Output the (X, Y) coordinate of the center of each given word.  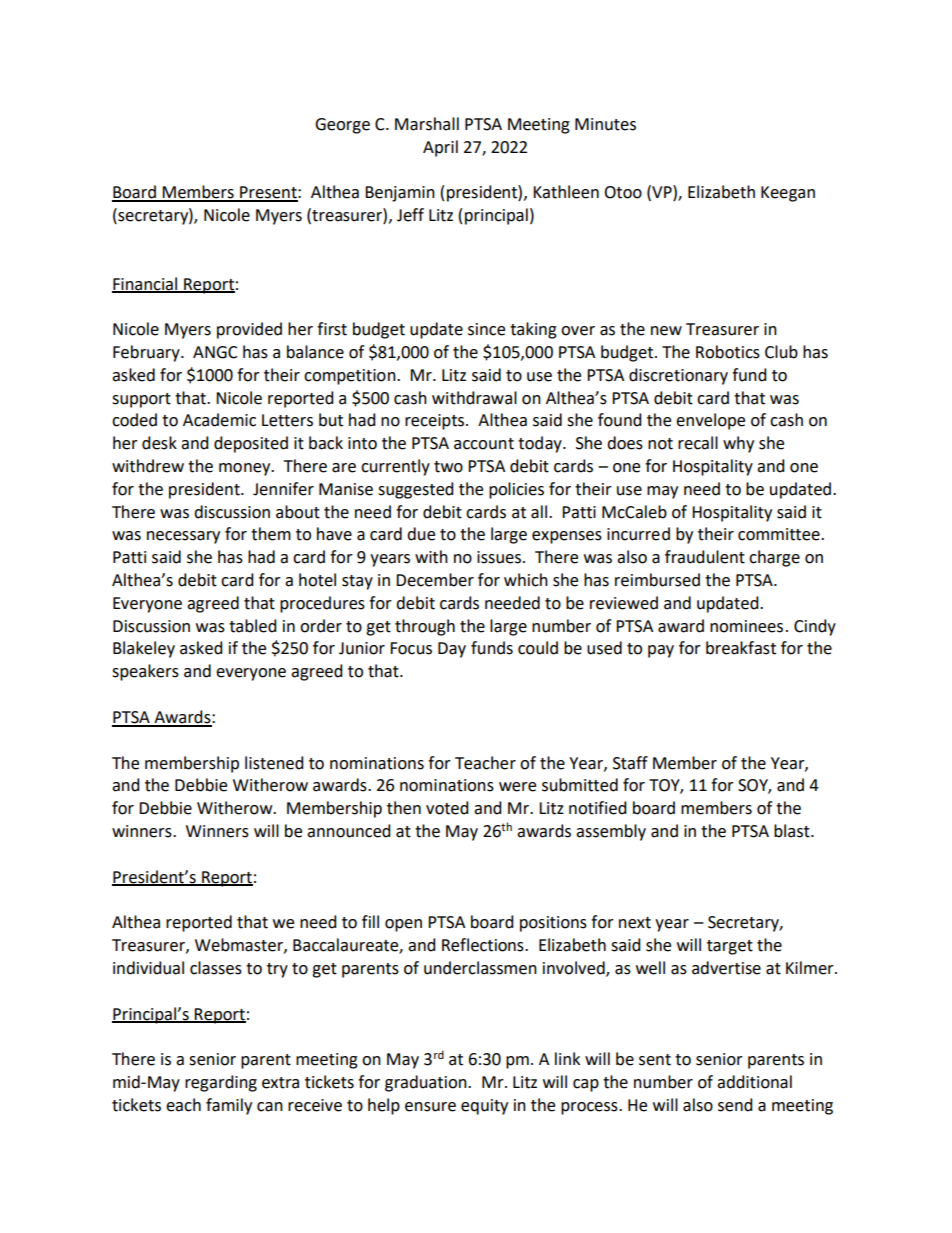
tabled (253, 626)
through (425, 627)
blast (793, 831)
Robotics (728, 352)
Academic (219, 420)
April (440, 148)
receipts (436, 422)
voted (447, 808)
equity (484, 1107)
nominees (746, 626)
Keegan (788, 194)
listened (274, 763)
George (342, 126)
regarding (221, 1083)
